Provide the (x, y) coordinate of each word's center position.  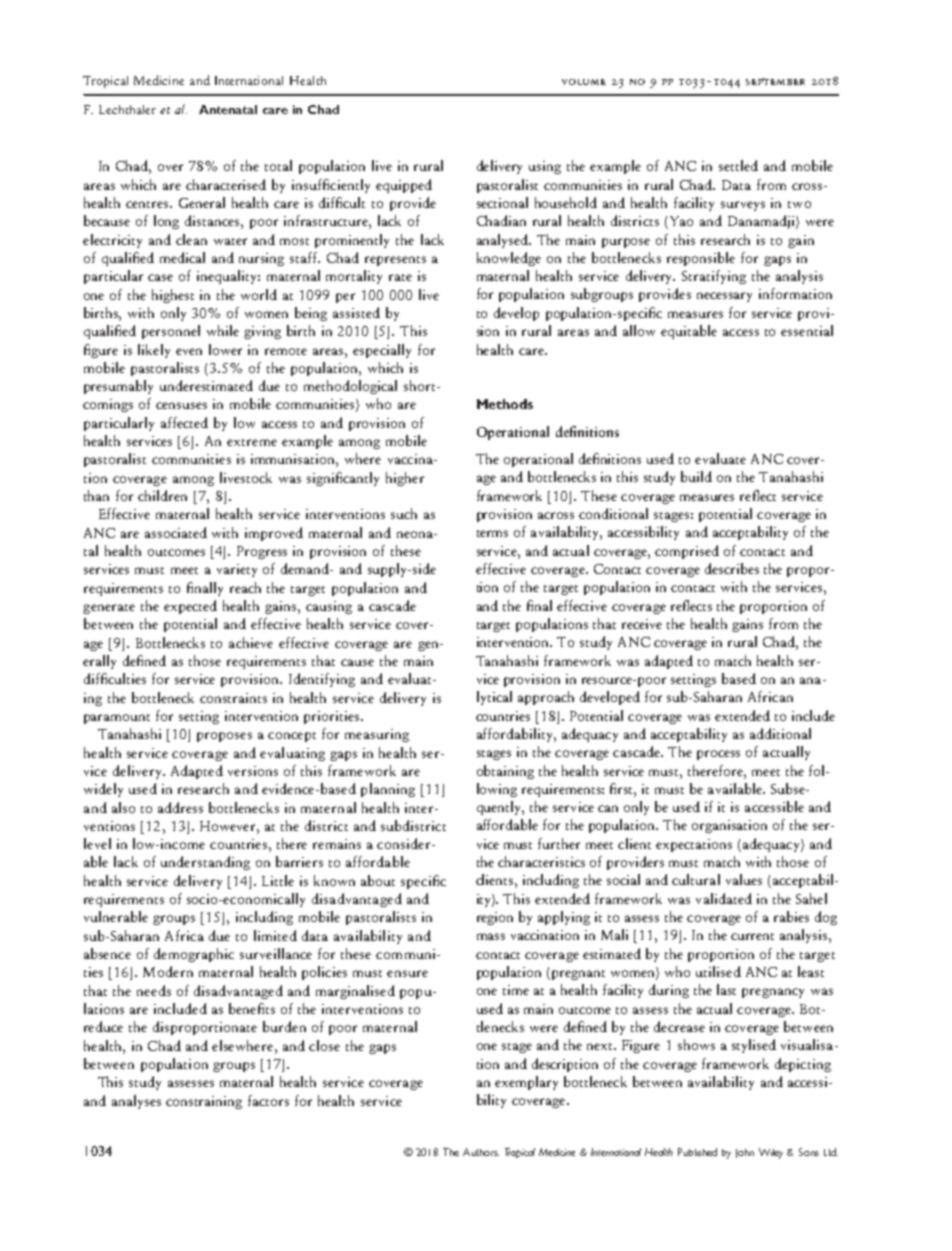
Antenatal (228, 109)
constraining (204, 1102)
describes (732, 568)
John (745, 1153)
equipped (404, 186)
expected (190, 607)
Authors (481, 1152)
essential (807, 330)
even (189, 351)
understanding (205, 863)
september (775, 81)
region (495, 918)
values (744, 879)
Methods (505, 404)
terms (492, 533)
